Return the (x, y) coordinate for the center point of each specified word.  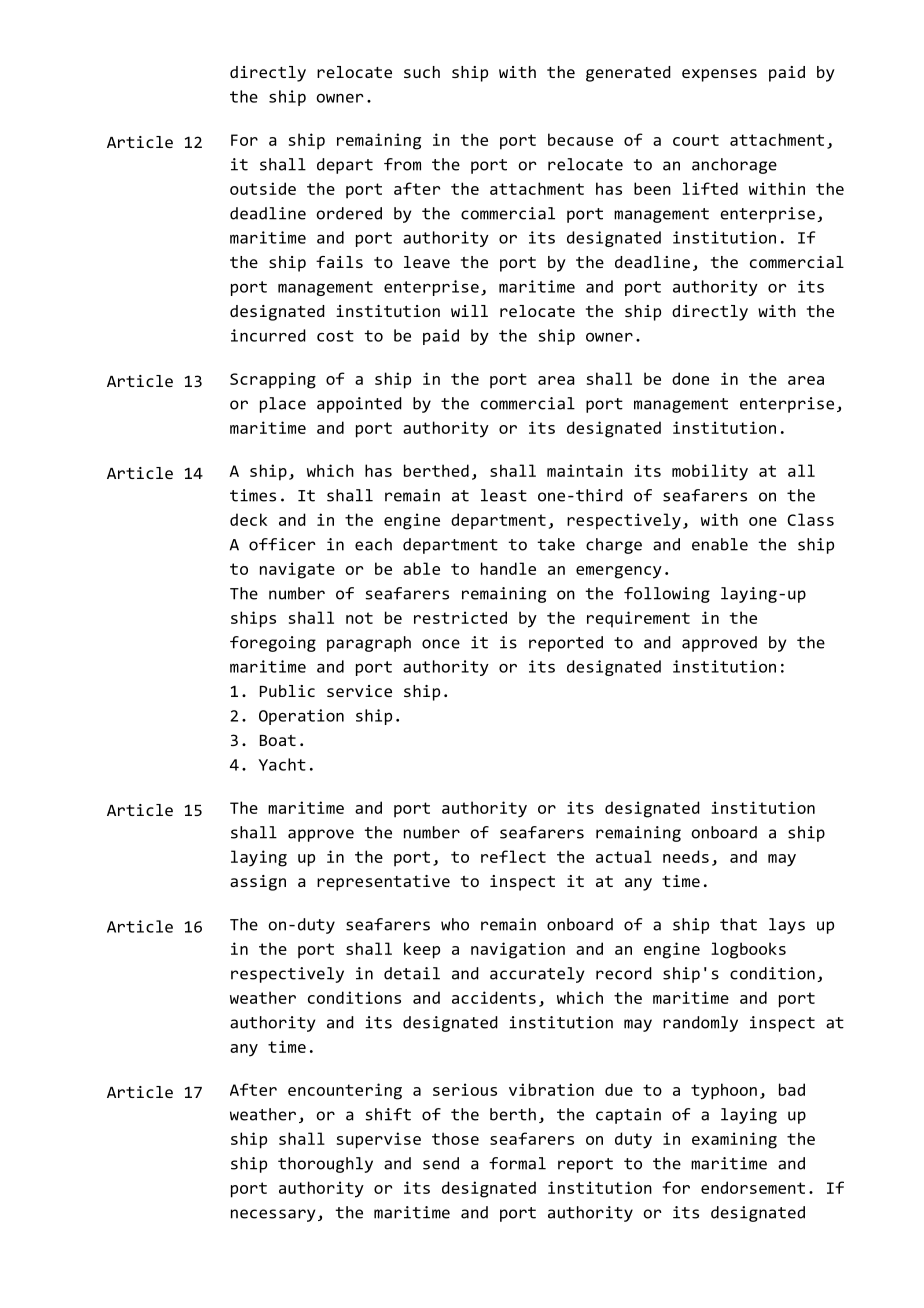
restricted (460, 617)
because (580, 139)
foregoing (273, 644)
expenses (719, 75)
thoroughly (325, 1165)
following (667, 595)
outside (263, 188)
